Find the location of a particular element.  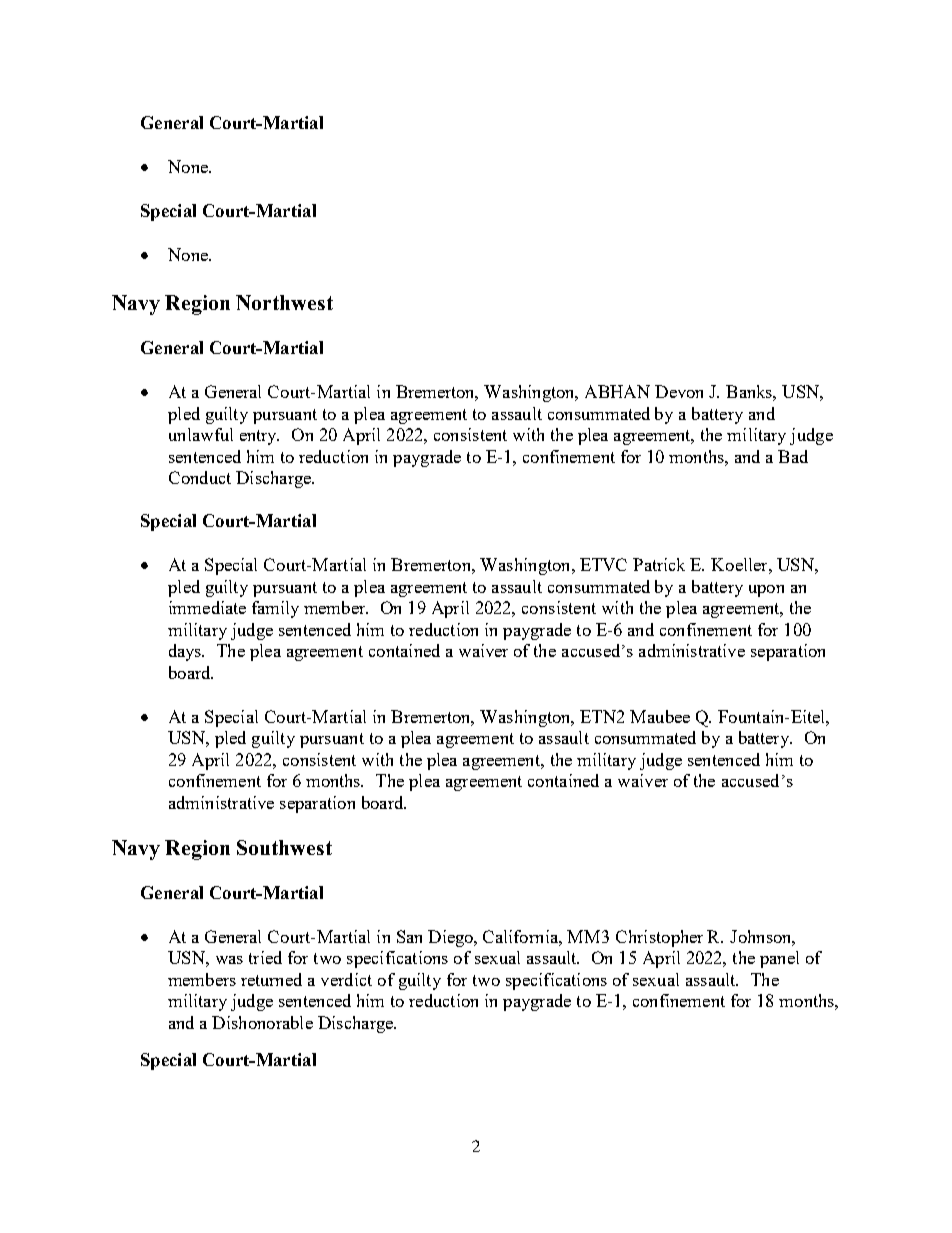

Patrick is located at coordinates (659, 564).
